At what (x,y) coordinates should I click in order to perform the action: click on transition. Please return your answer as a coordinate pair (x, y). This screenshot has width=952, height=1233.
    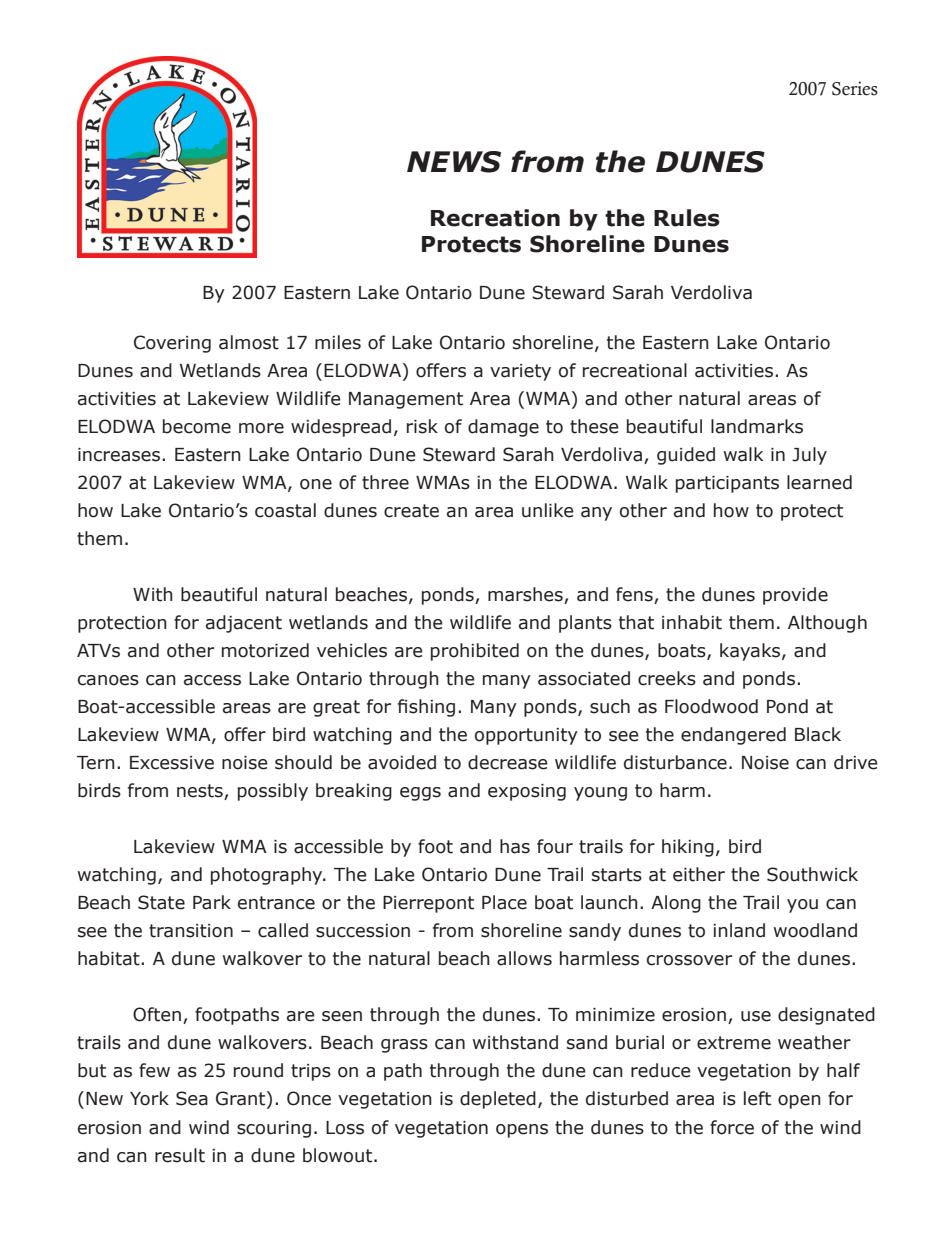
    Looking at the image, I should click on (191, 931).
